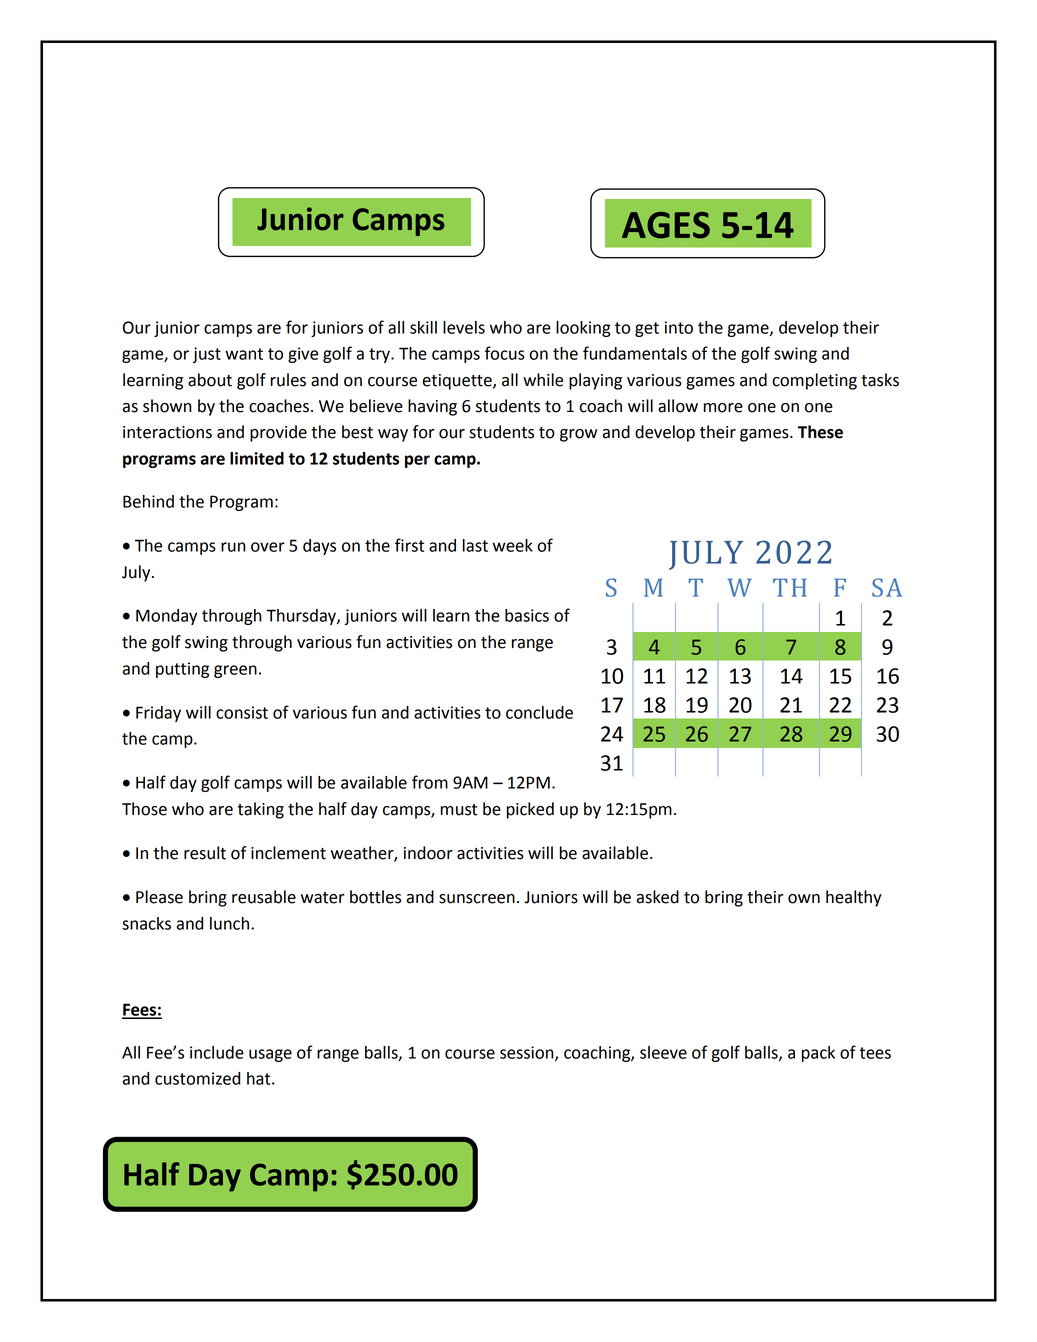 The width and height of the screenshot is (1037, 1342). I want to click on result, so click(205, 853).
